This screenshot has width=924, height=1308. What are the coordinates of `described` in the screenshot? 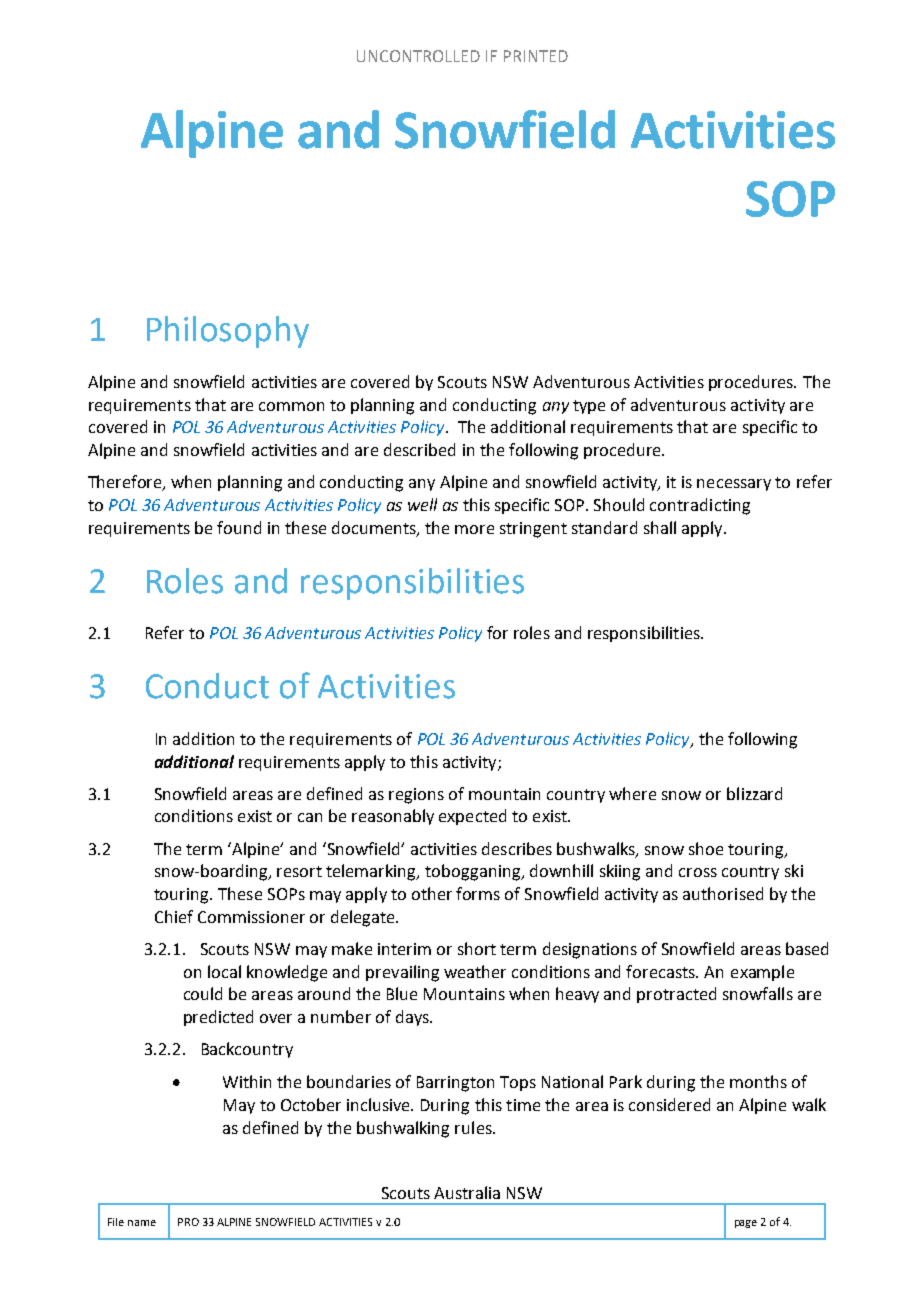 It's located at (419, 449).
